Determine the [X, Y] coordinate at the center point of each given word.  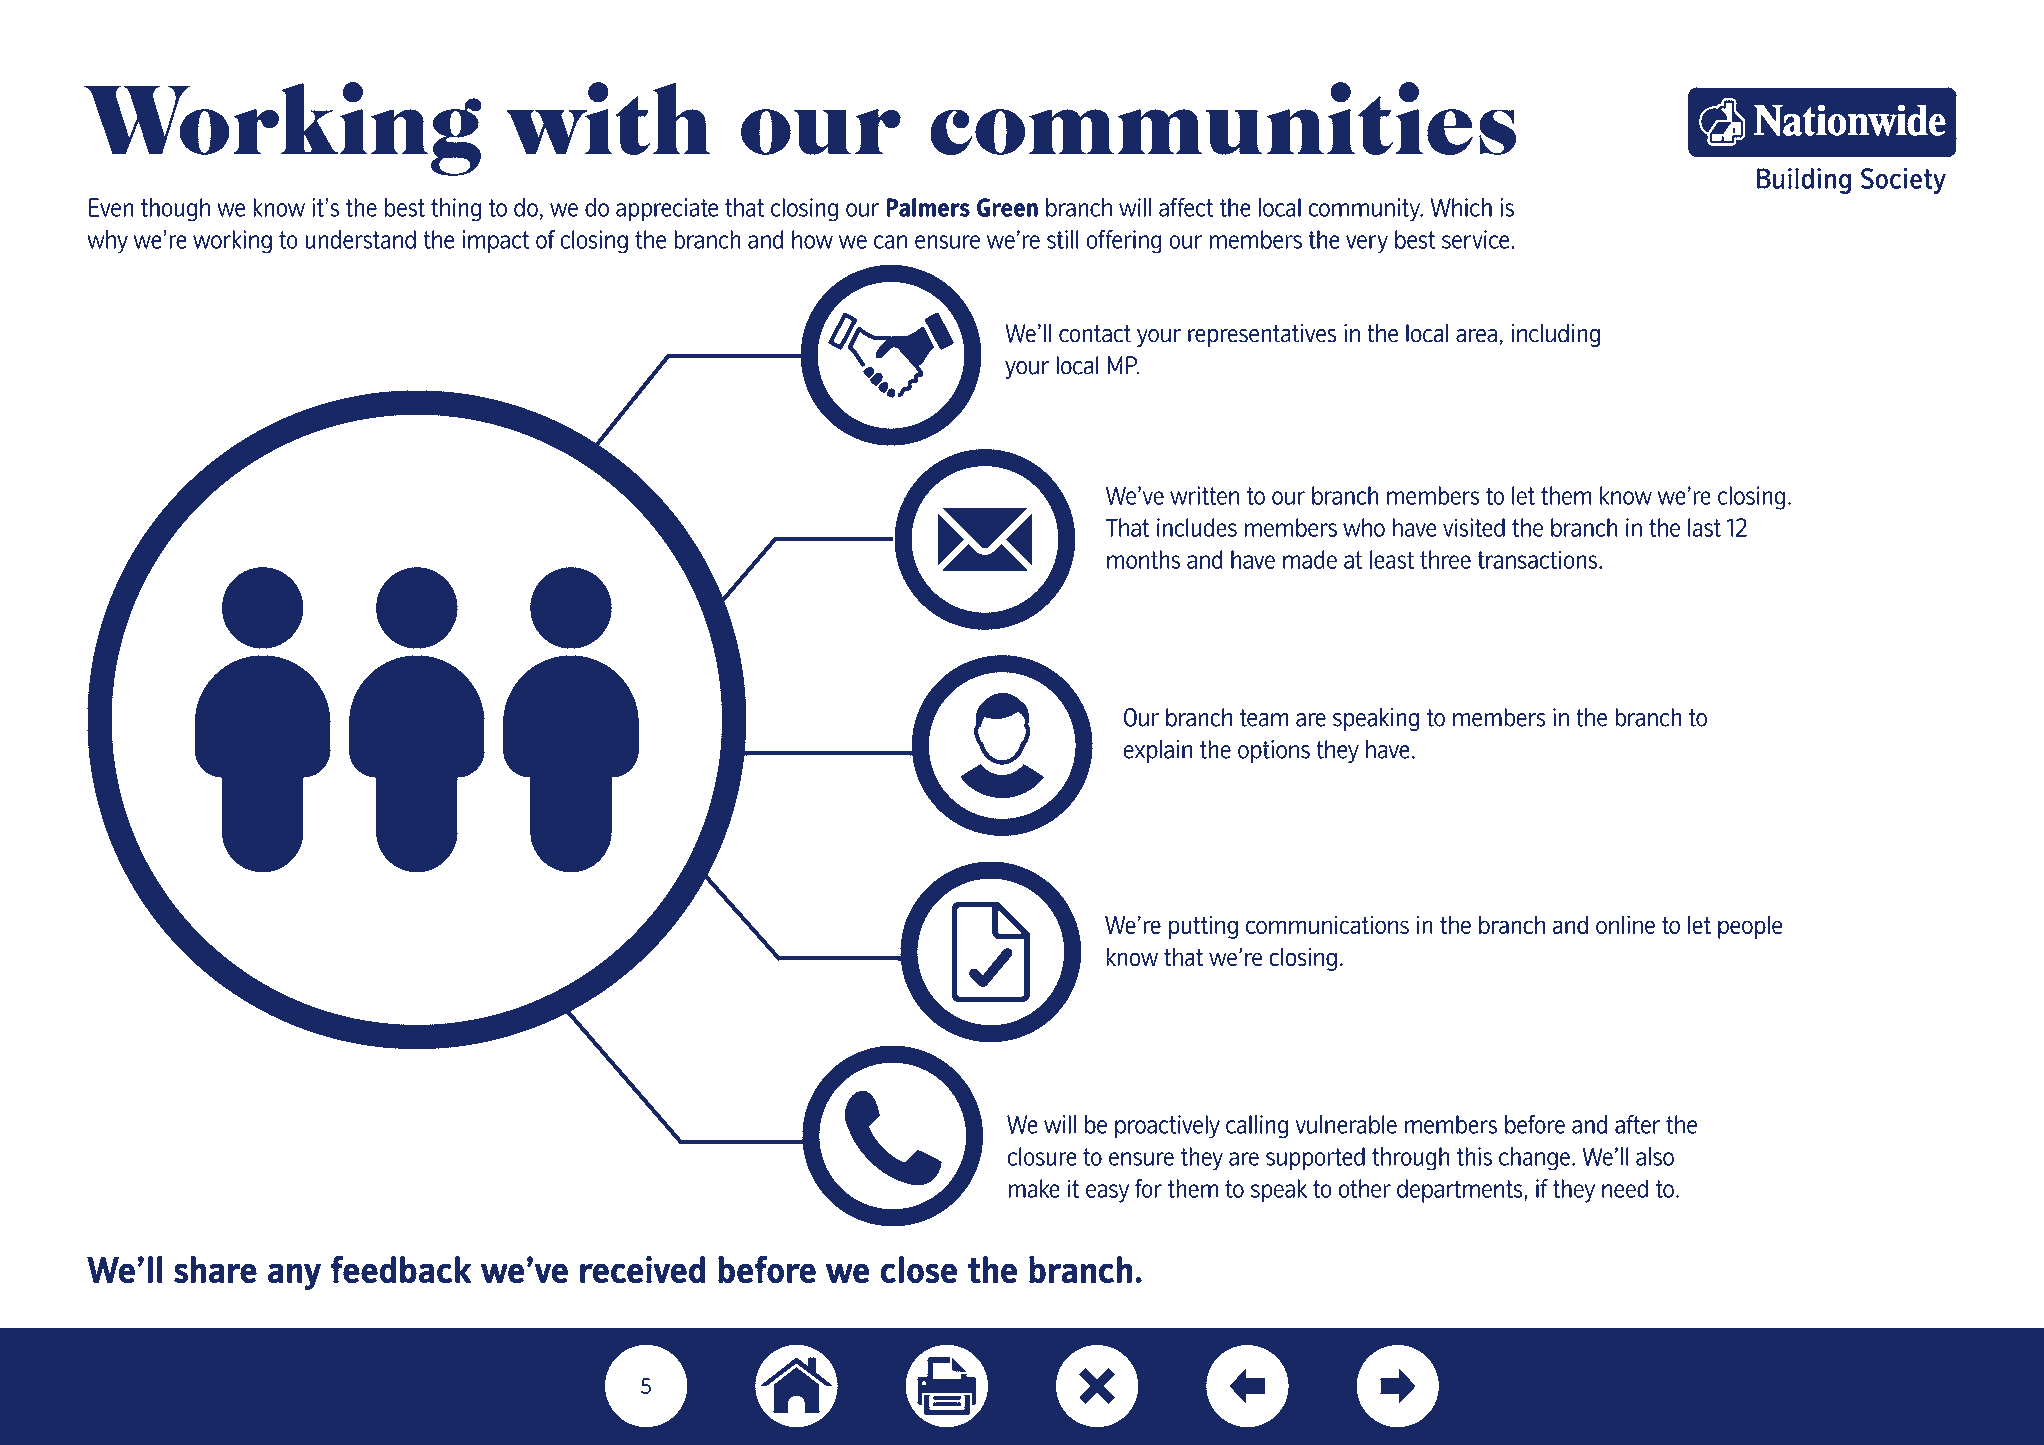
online [1625, 924]
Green [1007, 207]
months [1144, 559]
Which [1461, 207]
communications [1327, 924]
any [294, 1276]
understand [360, 239]
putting [1203, 927]
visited [1474, 527]
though [175, 210]
